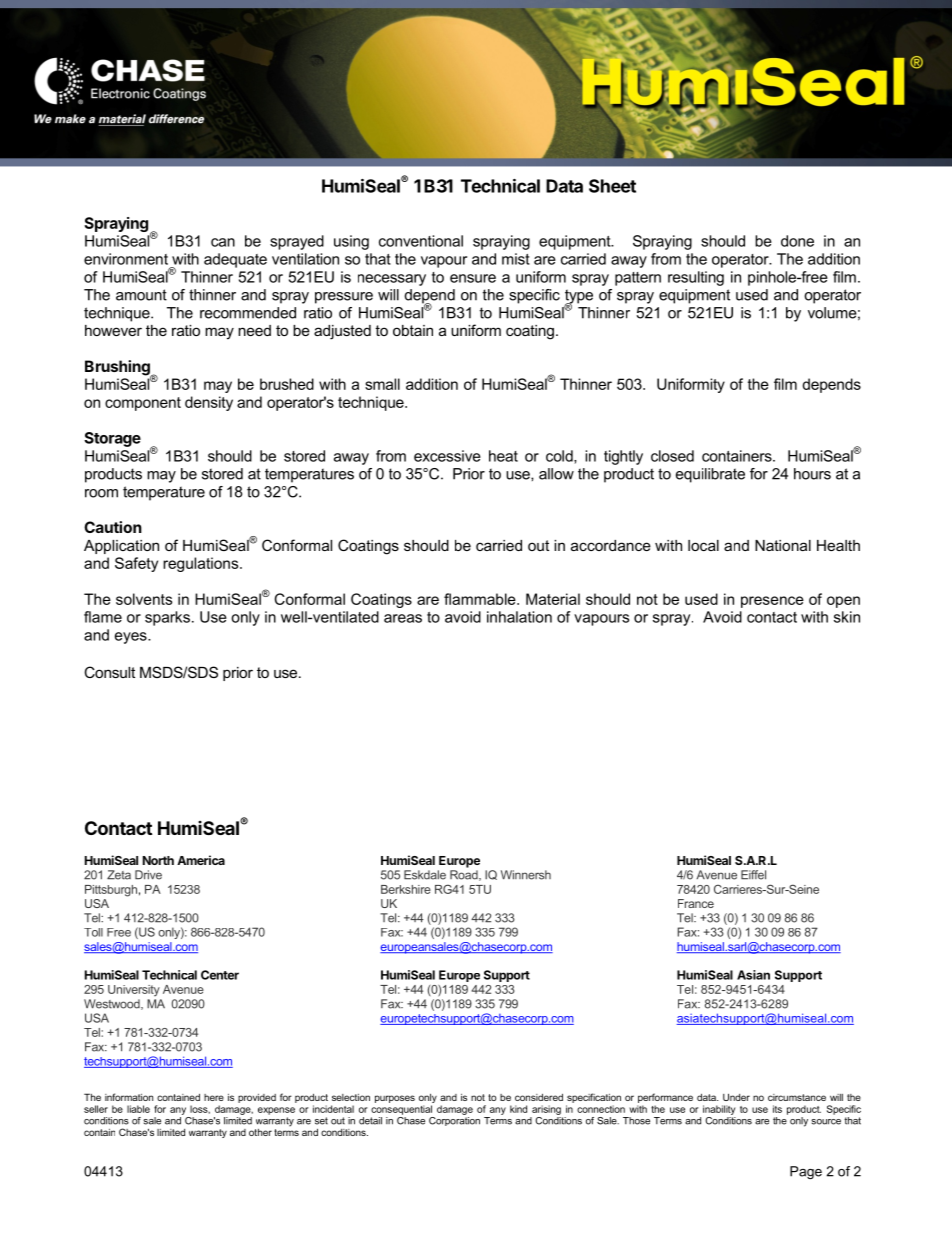 This image has width=952, height=1233. I want to click on National, so click(783, 545).
